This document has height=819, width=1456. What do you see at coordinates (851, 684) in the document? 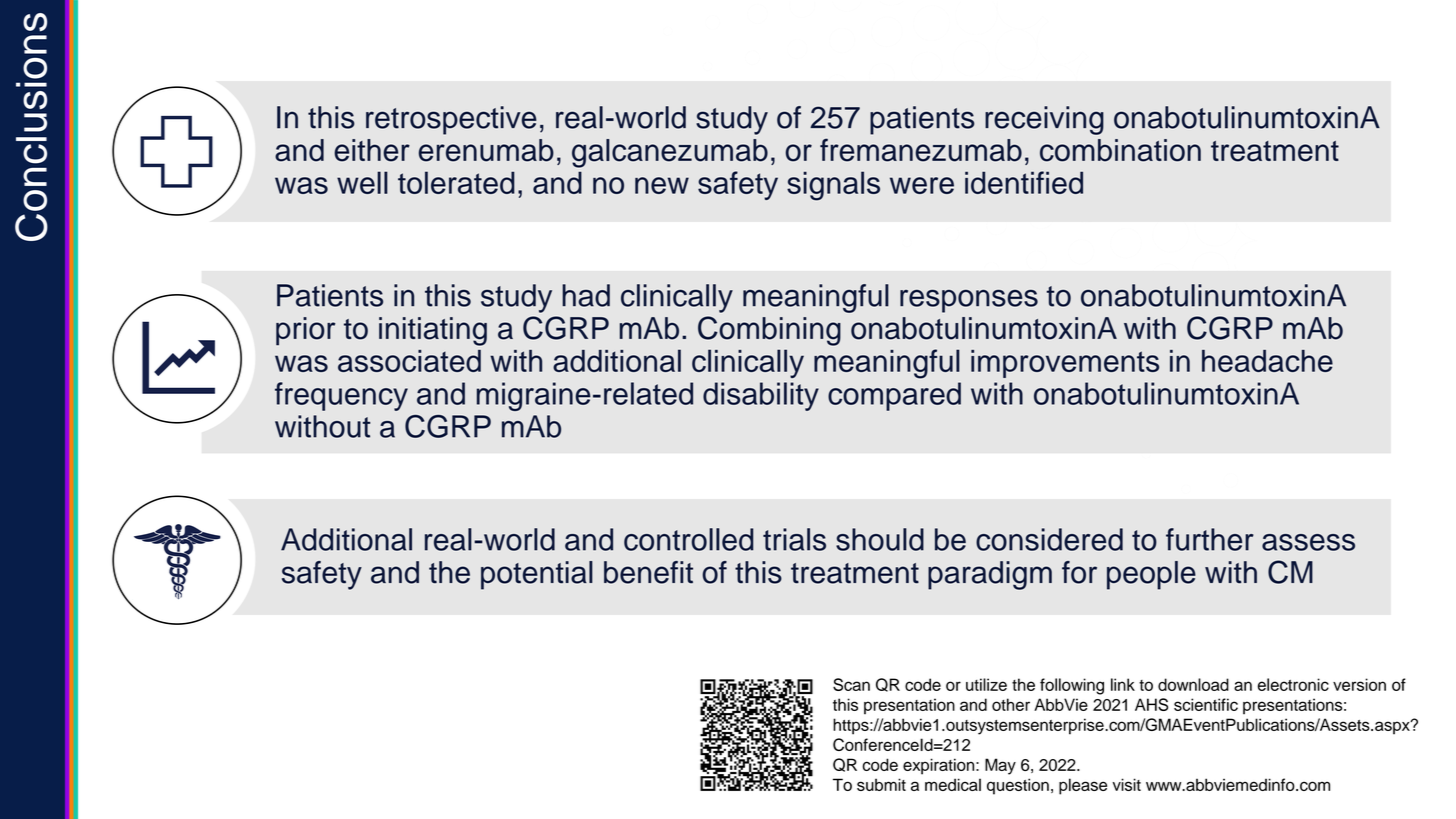
I see `Scan` at bounding box center [851, 684].
